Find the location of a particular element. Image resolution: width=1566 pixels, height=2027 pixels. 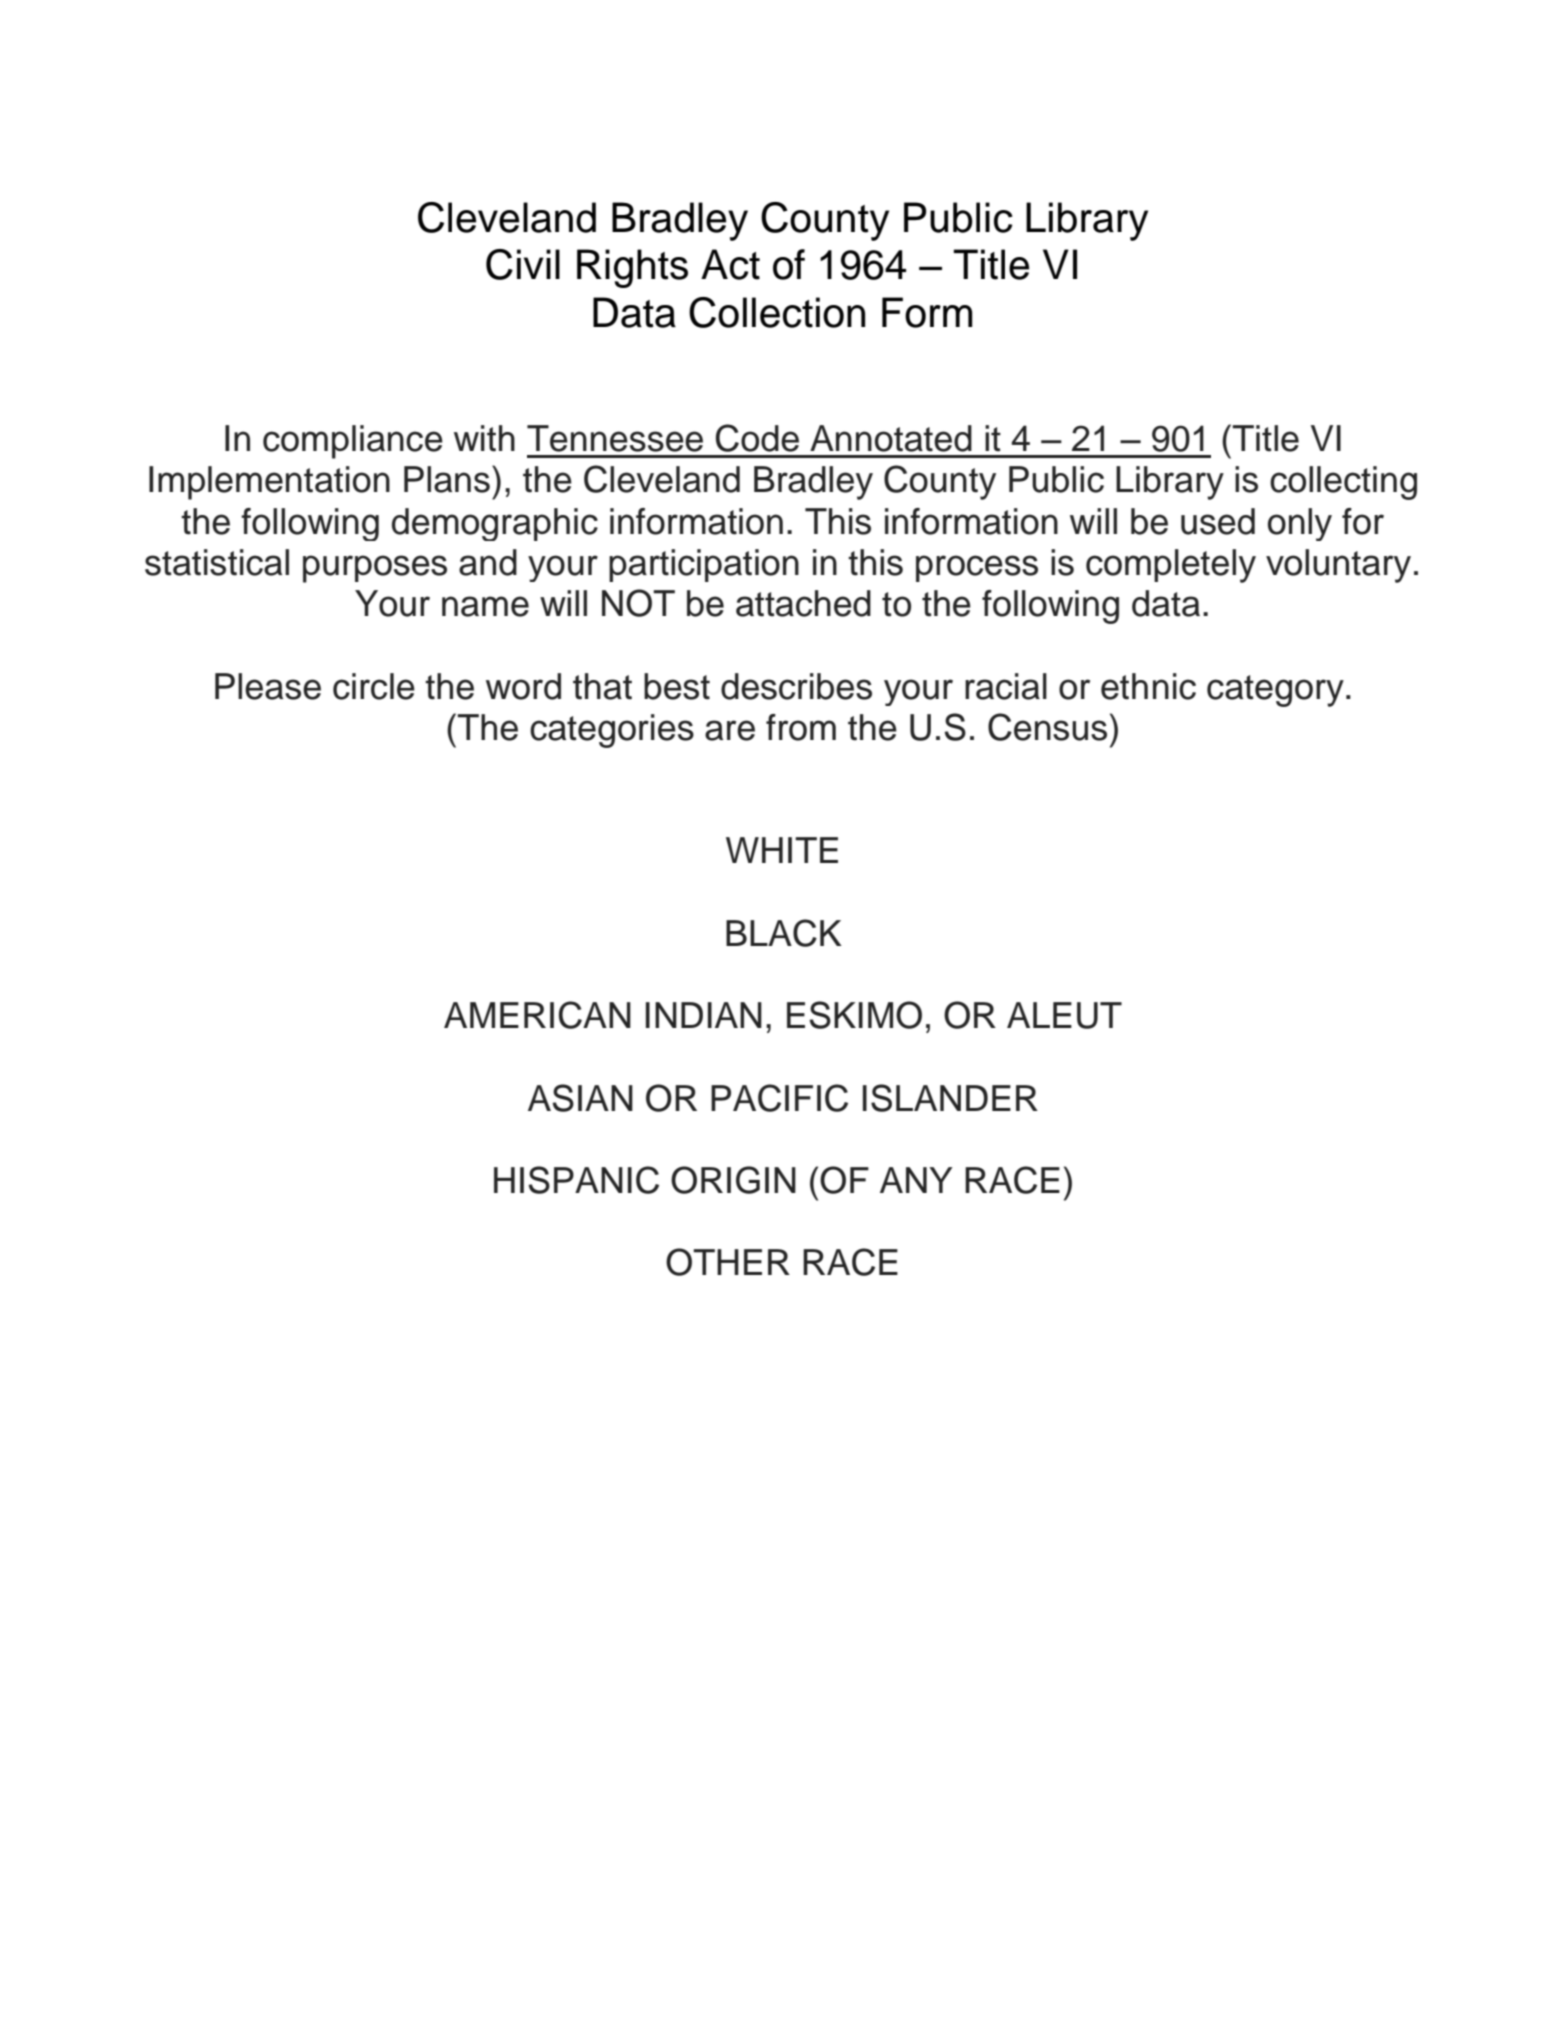

OTHER is located at coordinates (728, 1262).
